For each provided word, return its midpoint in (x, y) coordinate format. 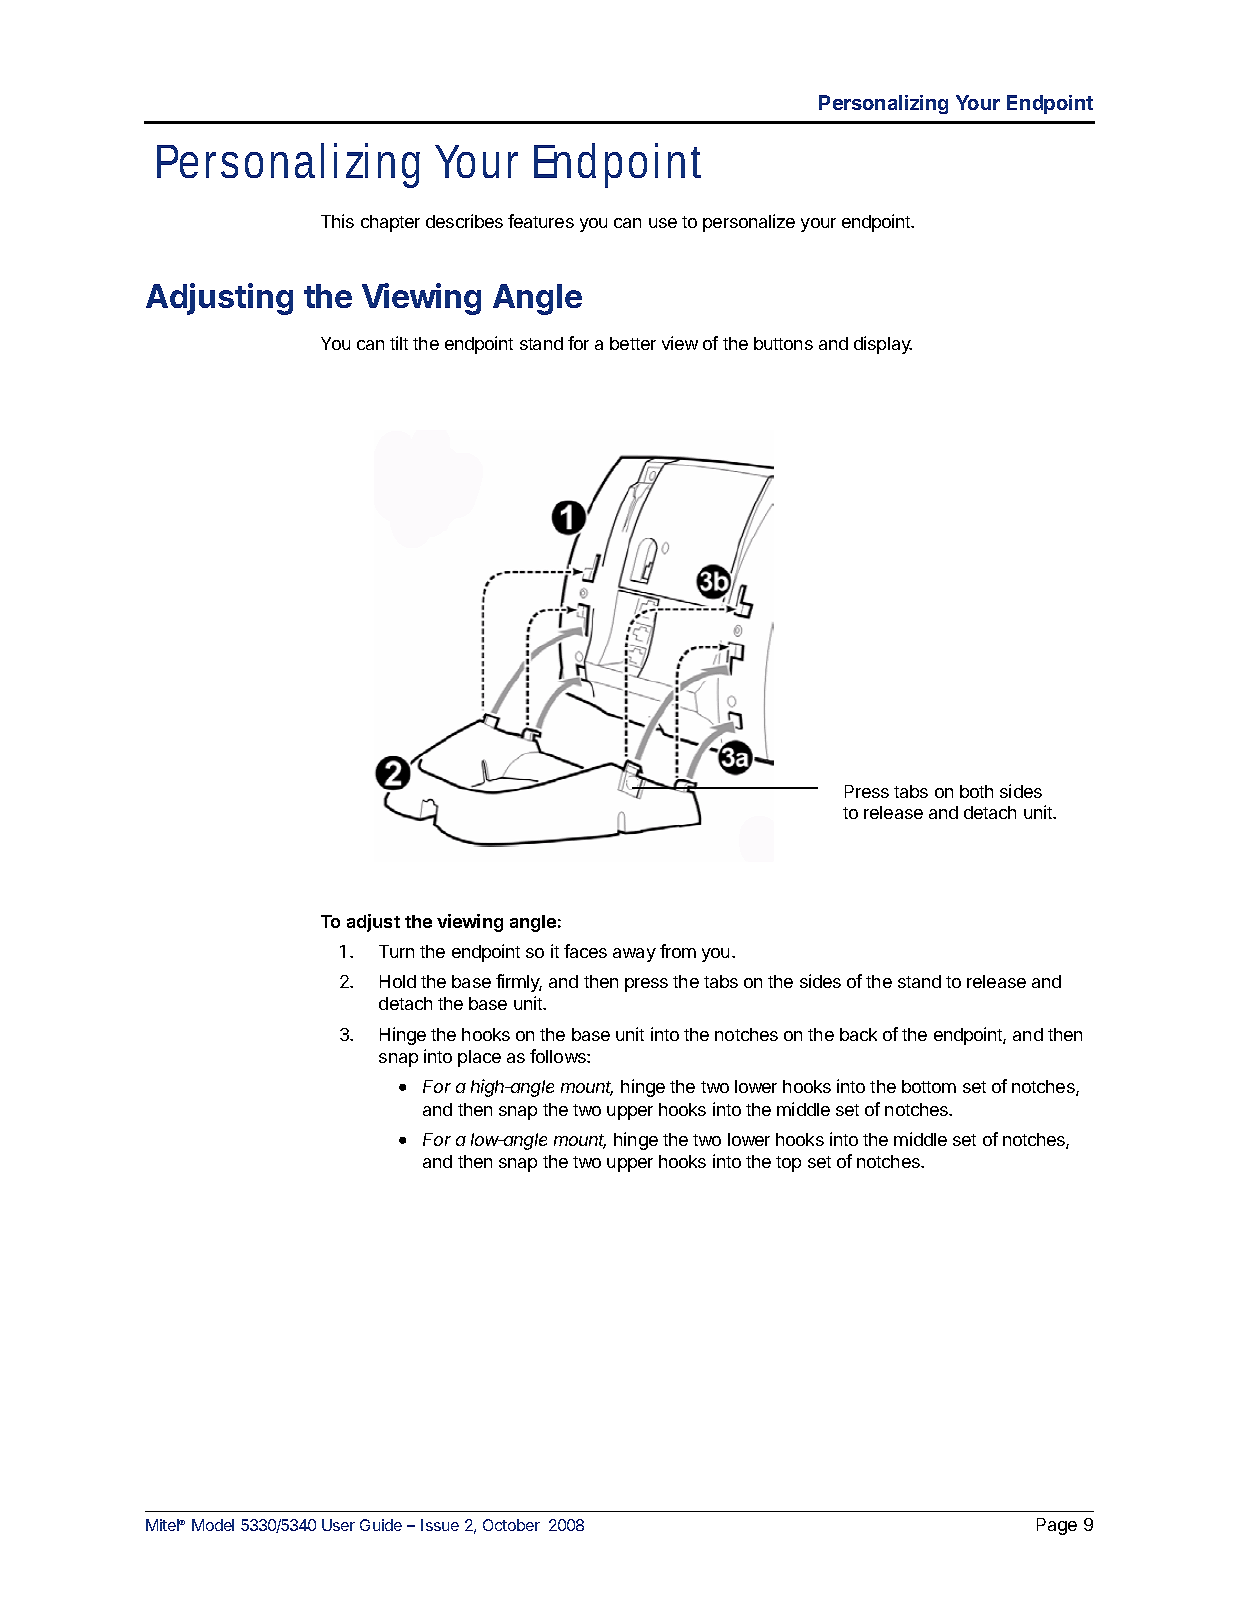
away (634, 955)
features (541, 221)
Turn (396, 951)
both (976, 791)
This (337, 221)
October (511, 1525)
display (883, 345)
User (338, 1525)
